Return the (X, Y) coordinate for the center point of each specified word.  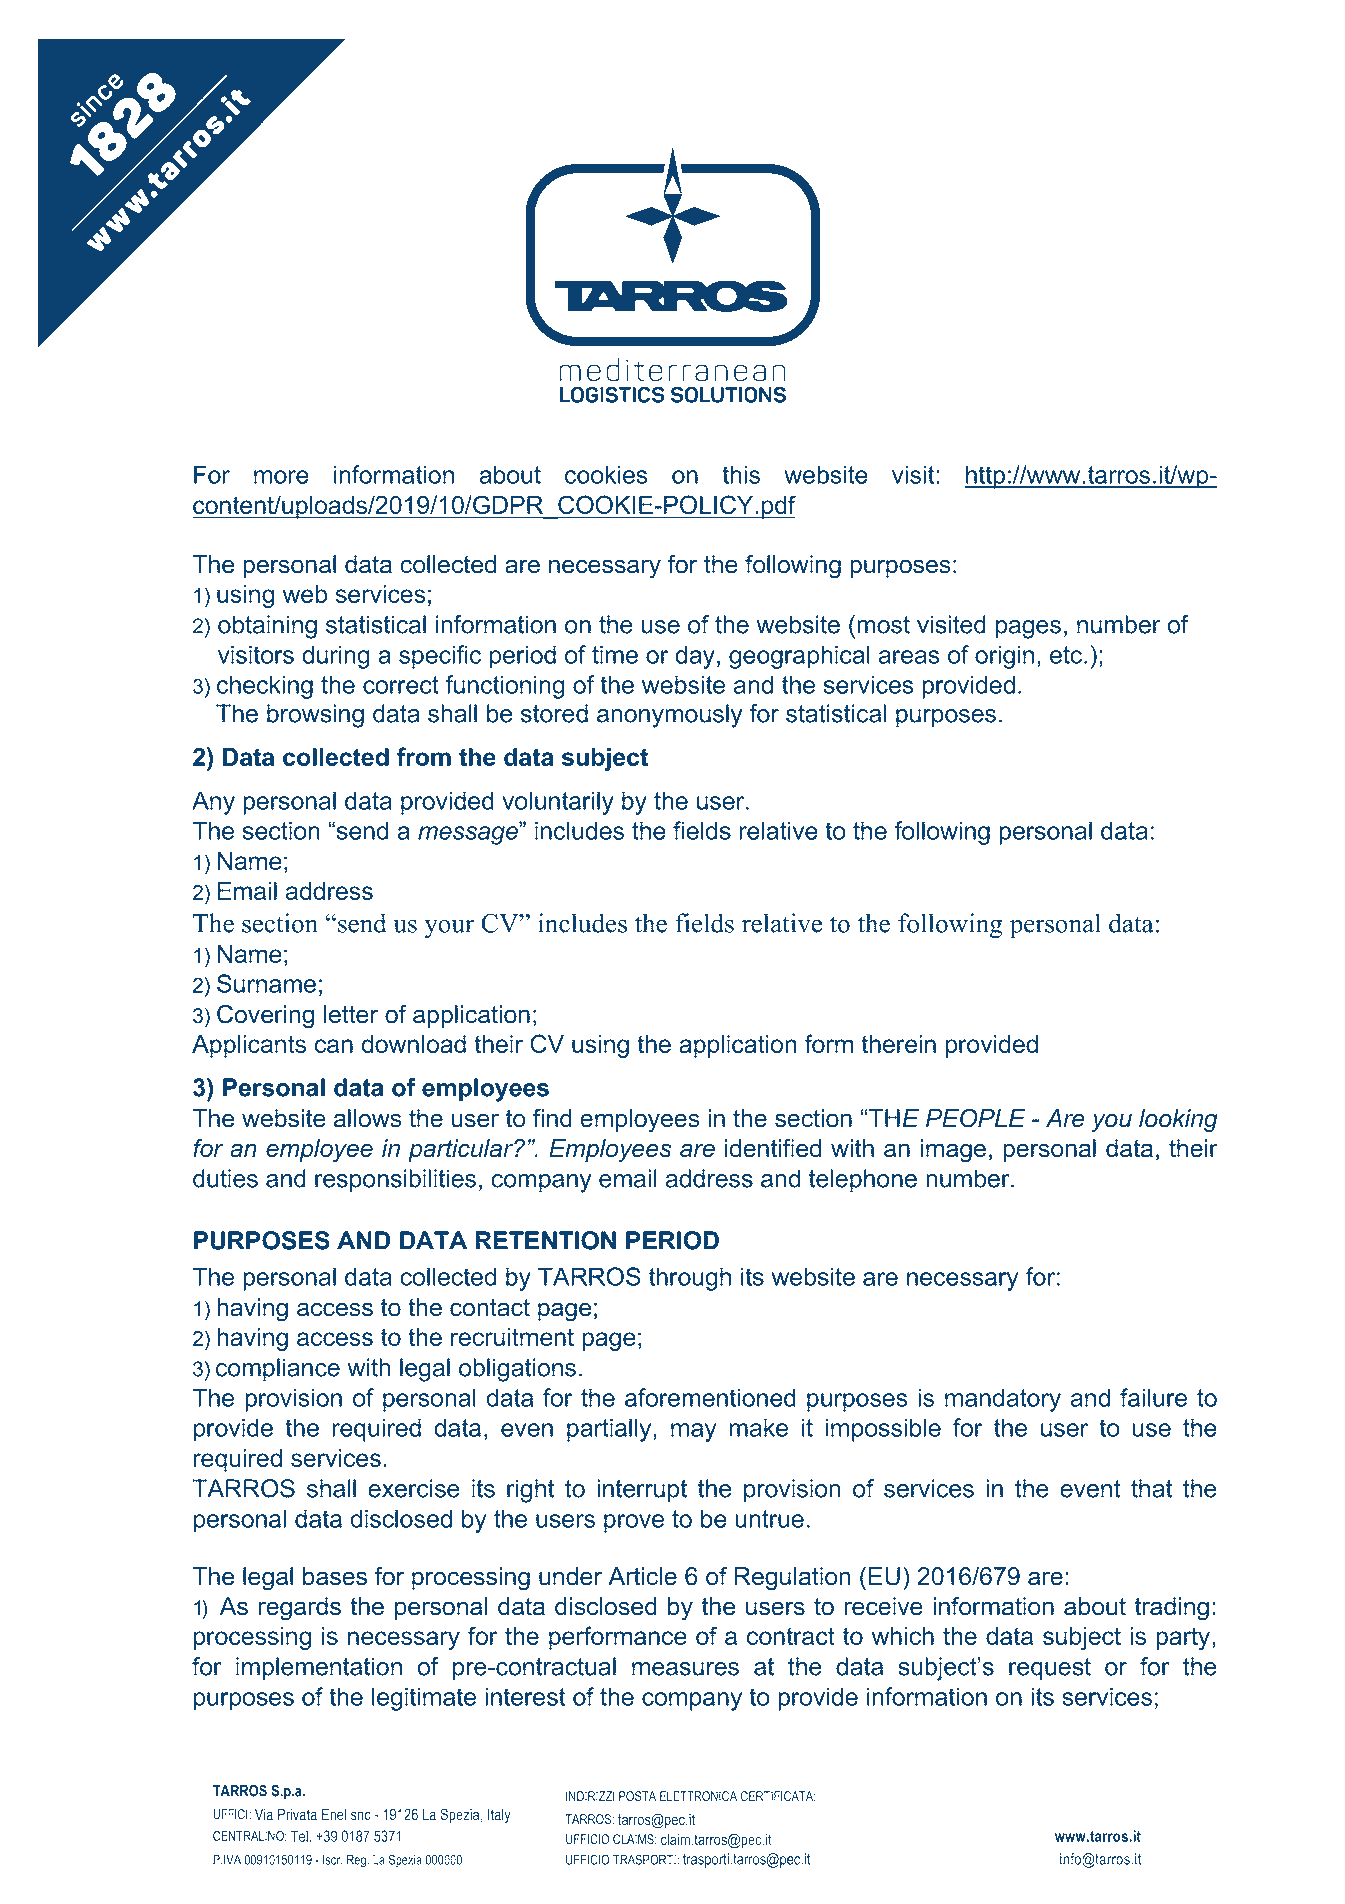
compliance (278, 1370)
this (741, 474)
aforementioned (710, 1397)
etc (1067, 655)
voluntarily (558, 803)
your (449, 928)
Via (264, 1814)
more (281, 477)
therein (898, 1044)
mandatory (1003, 1400)
